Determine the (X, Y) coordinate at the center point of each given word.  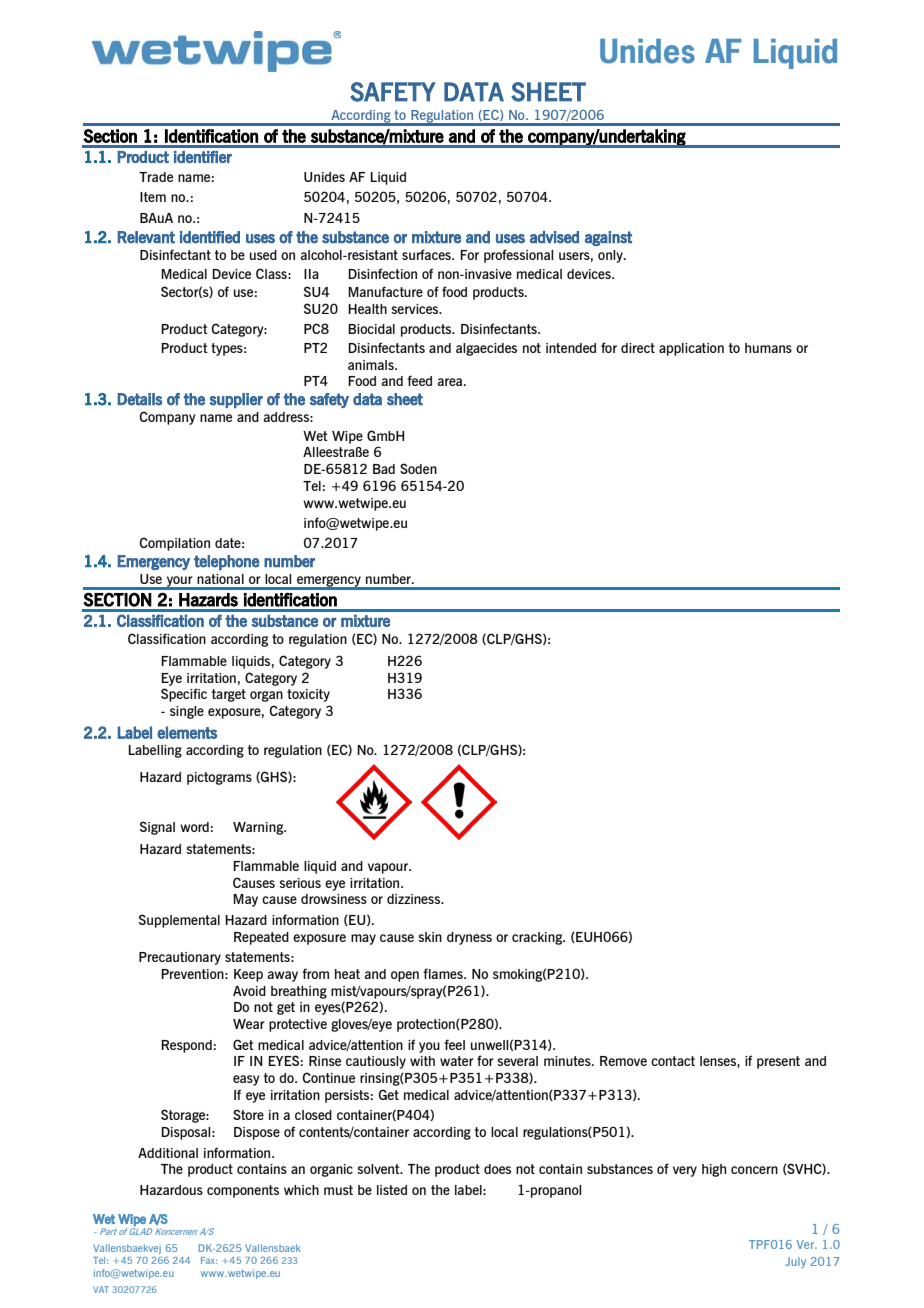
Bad (384, 469)
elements (187, 732)
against (608, 238)
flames (444, 973)
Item (153, 197)
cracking (538, 938)
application (691, 349)
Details (139, 399)
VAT (101, 1289)
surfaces (427, 254)
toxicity (308, 695)
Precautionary (180, 958)
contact (673, 1061)
